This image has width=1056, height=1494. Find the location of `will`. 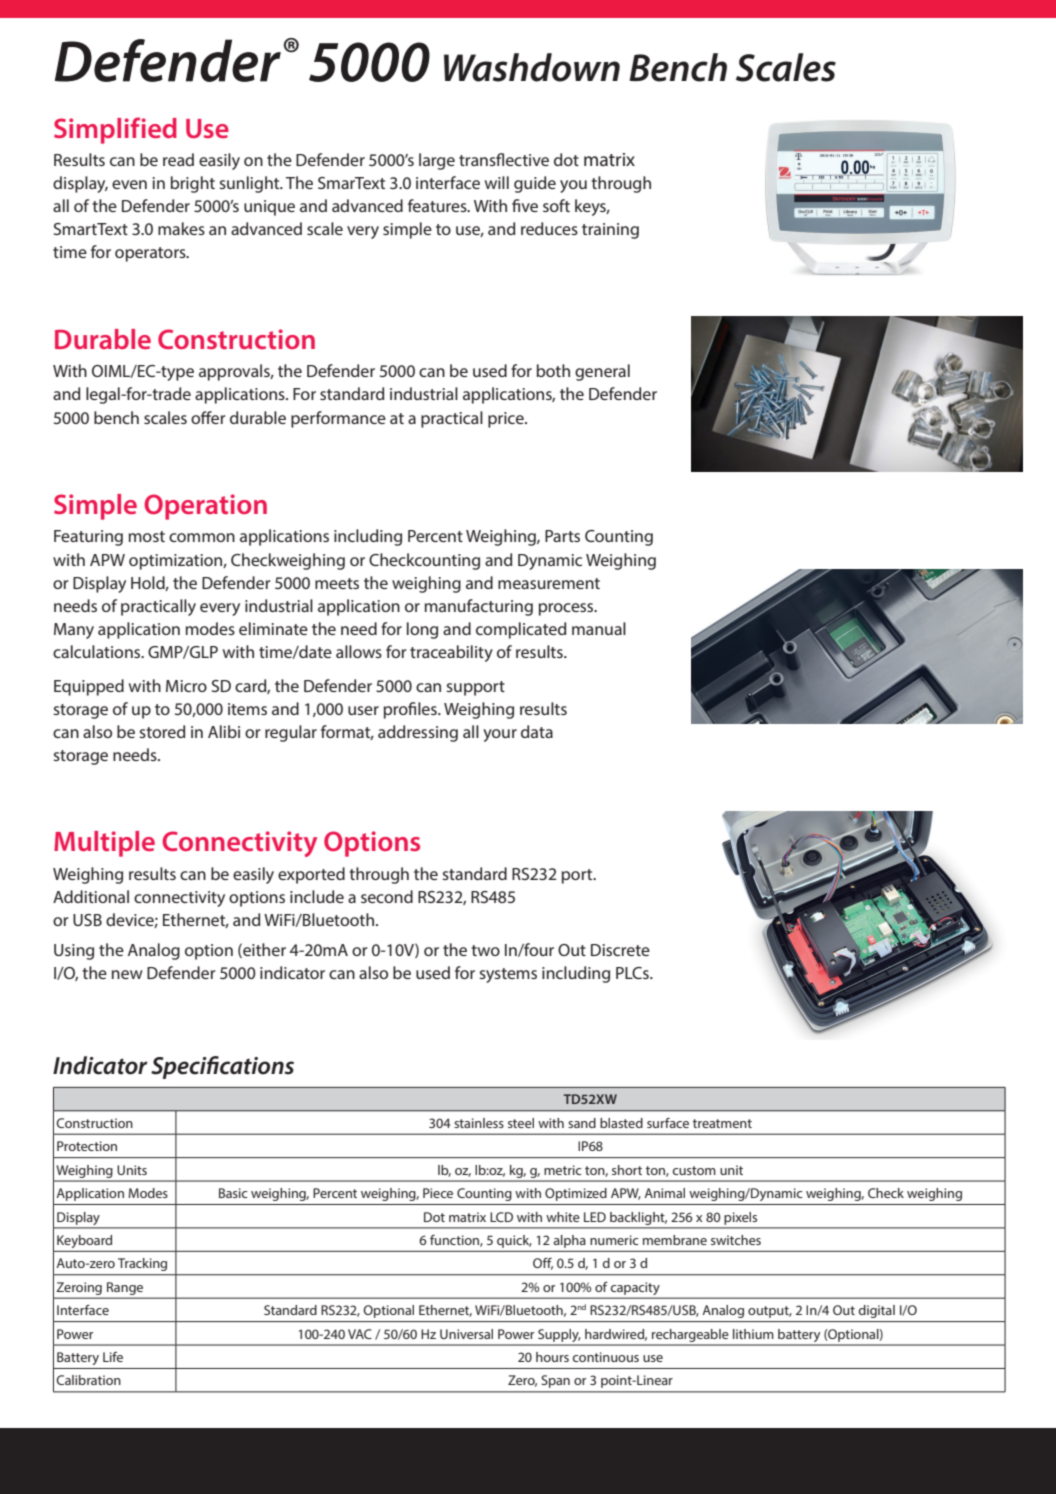

will is located at coordinates (497, 182).
